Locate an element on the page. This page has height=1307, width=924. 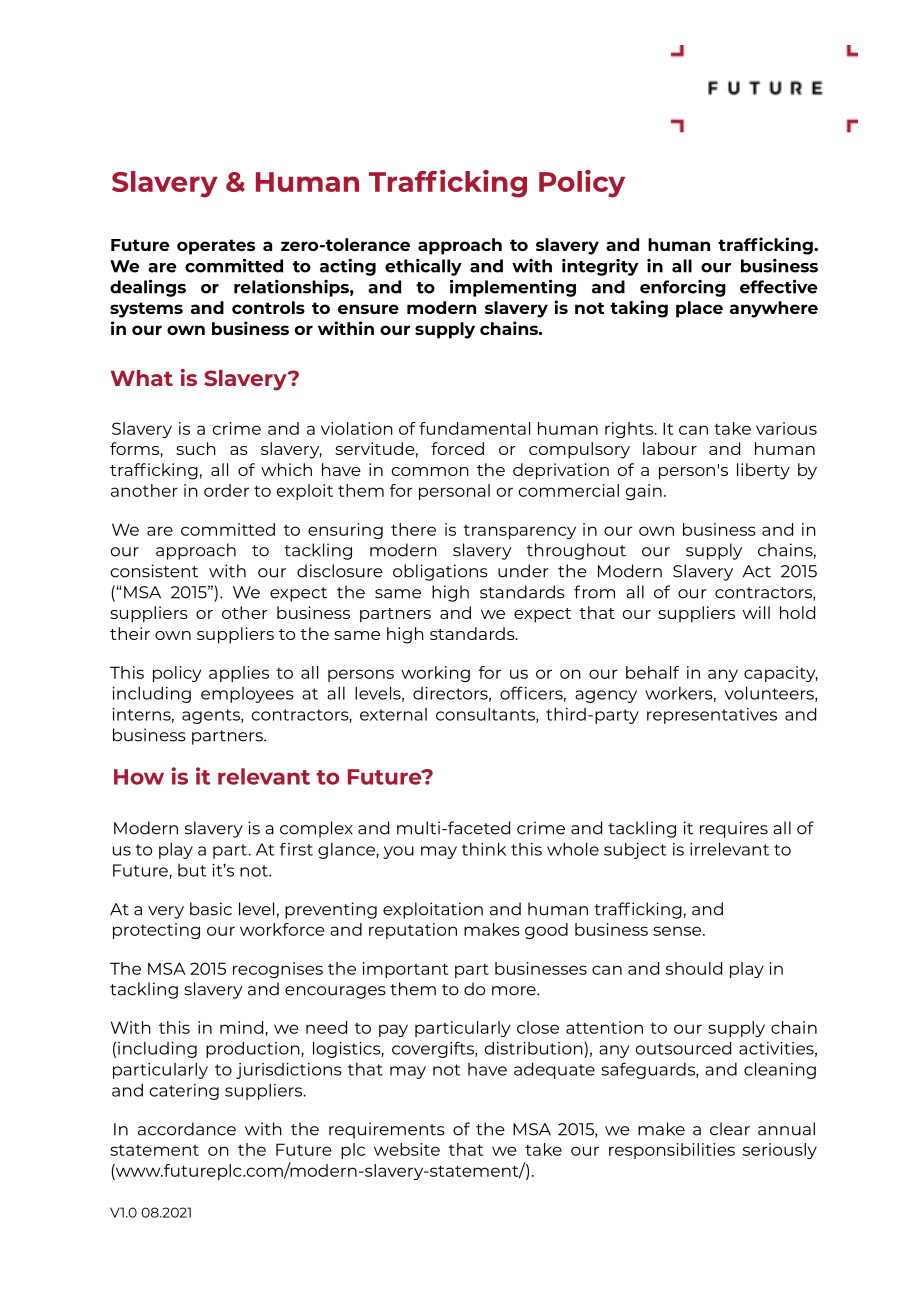
reputation is located at coordinates (413, 931).
